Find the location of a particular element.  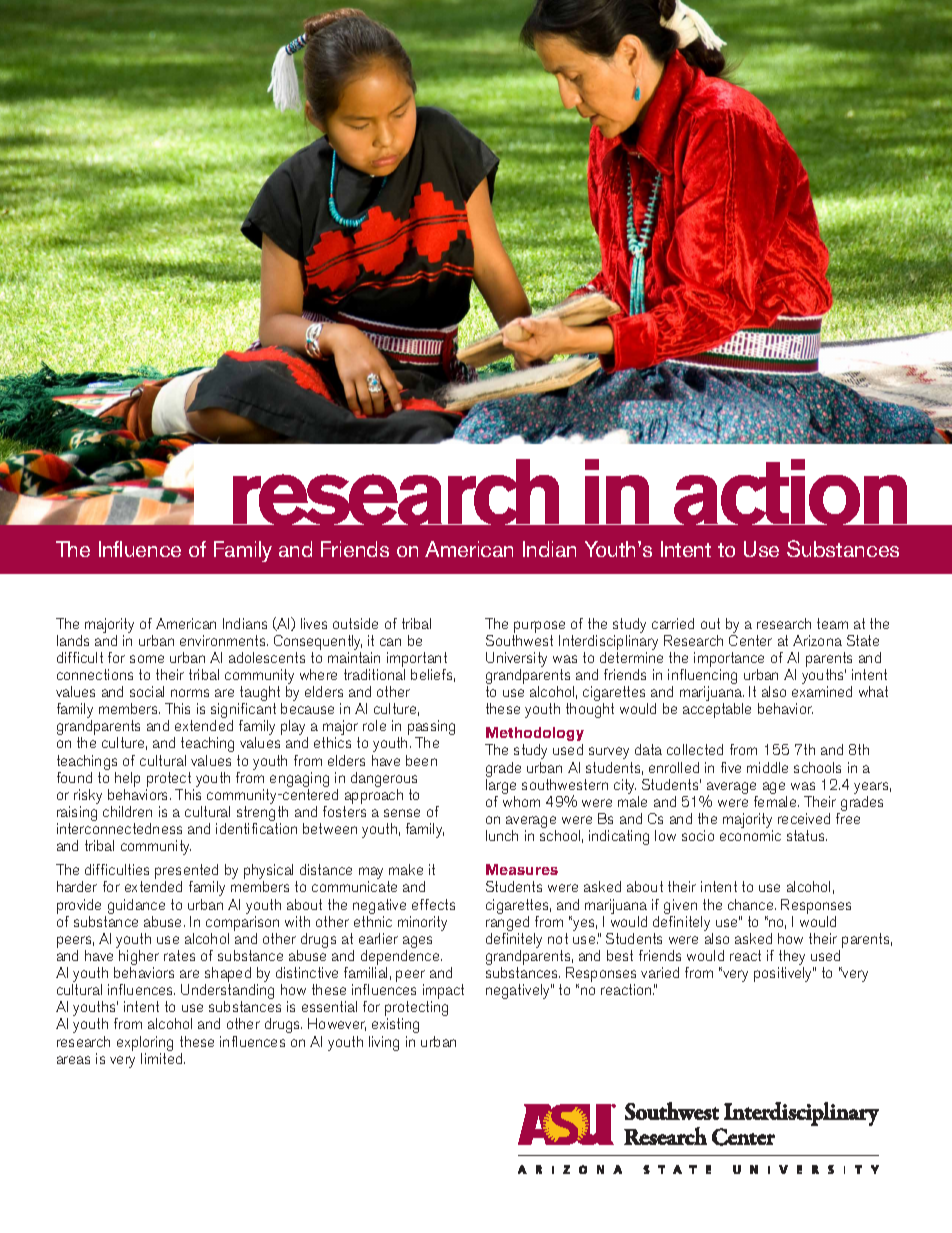

help is located at coordinates (127, 781).
